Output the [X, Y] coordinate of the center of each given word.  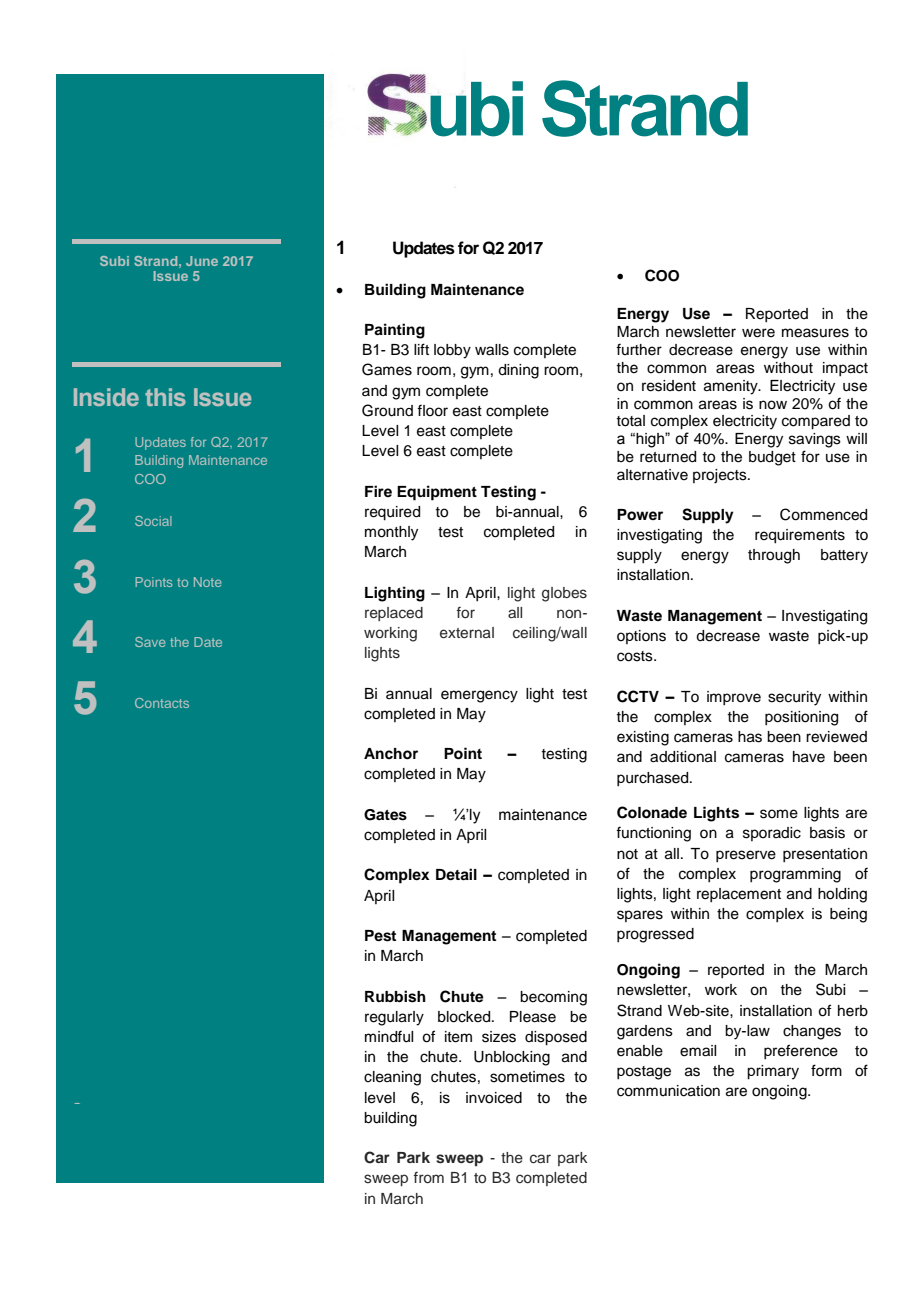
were [758, 333]
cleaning [392, 1078]
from [428, 1177]
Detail [456, 874]
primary [773, 1072]
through [774, 556]
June [202, 261]
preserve [746, 856]
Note [208, 582]
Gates [385, 815]
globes [564, 594]
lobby [452, 351]
